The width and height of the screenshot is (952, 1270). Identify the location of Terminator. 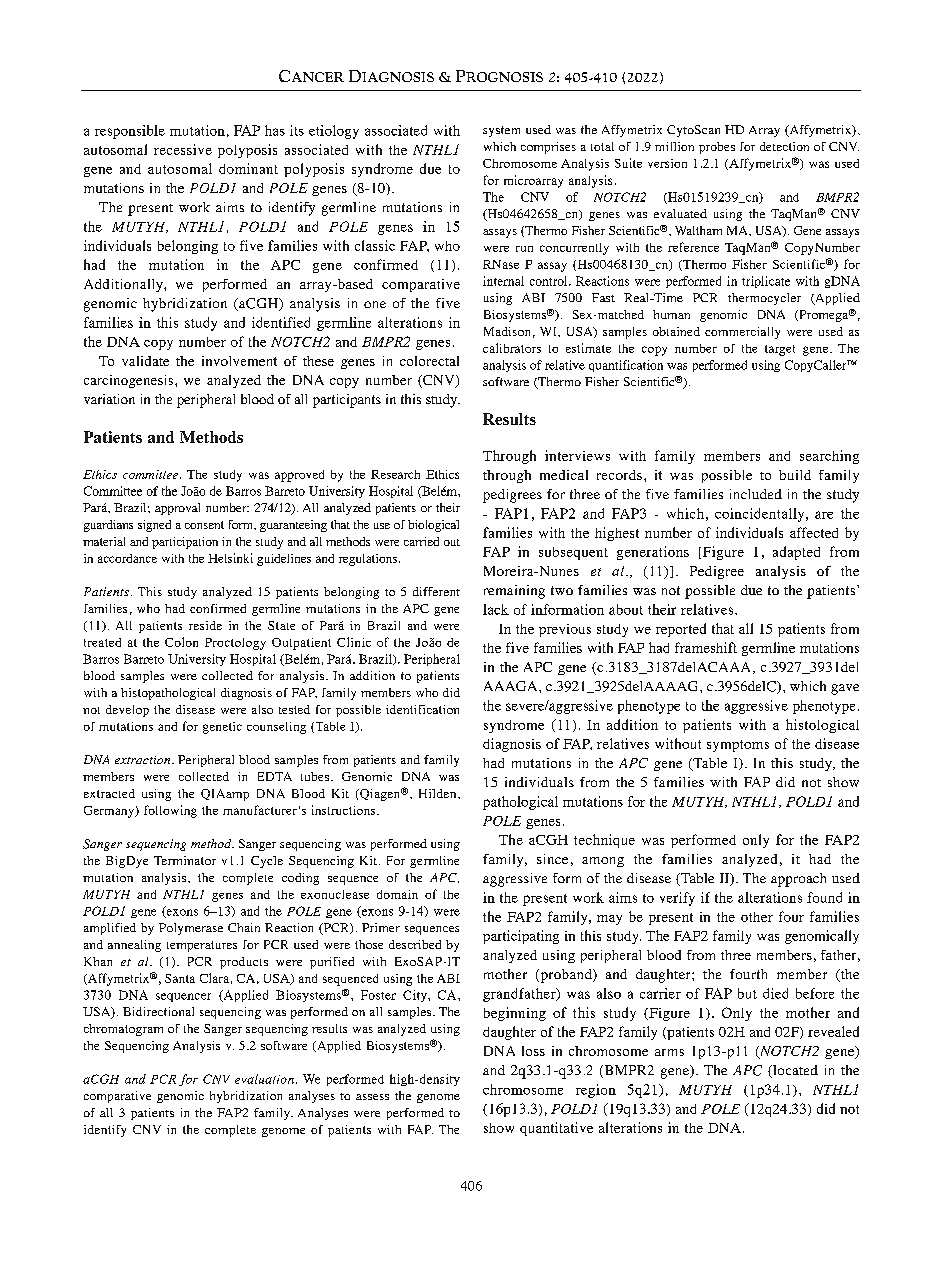
(185, 860).
